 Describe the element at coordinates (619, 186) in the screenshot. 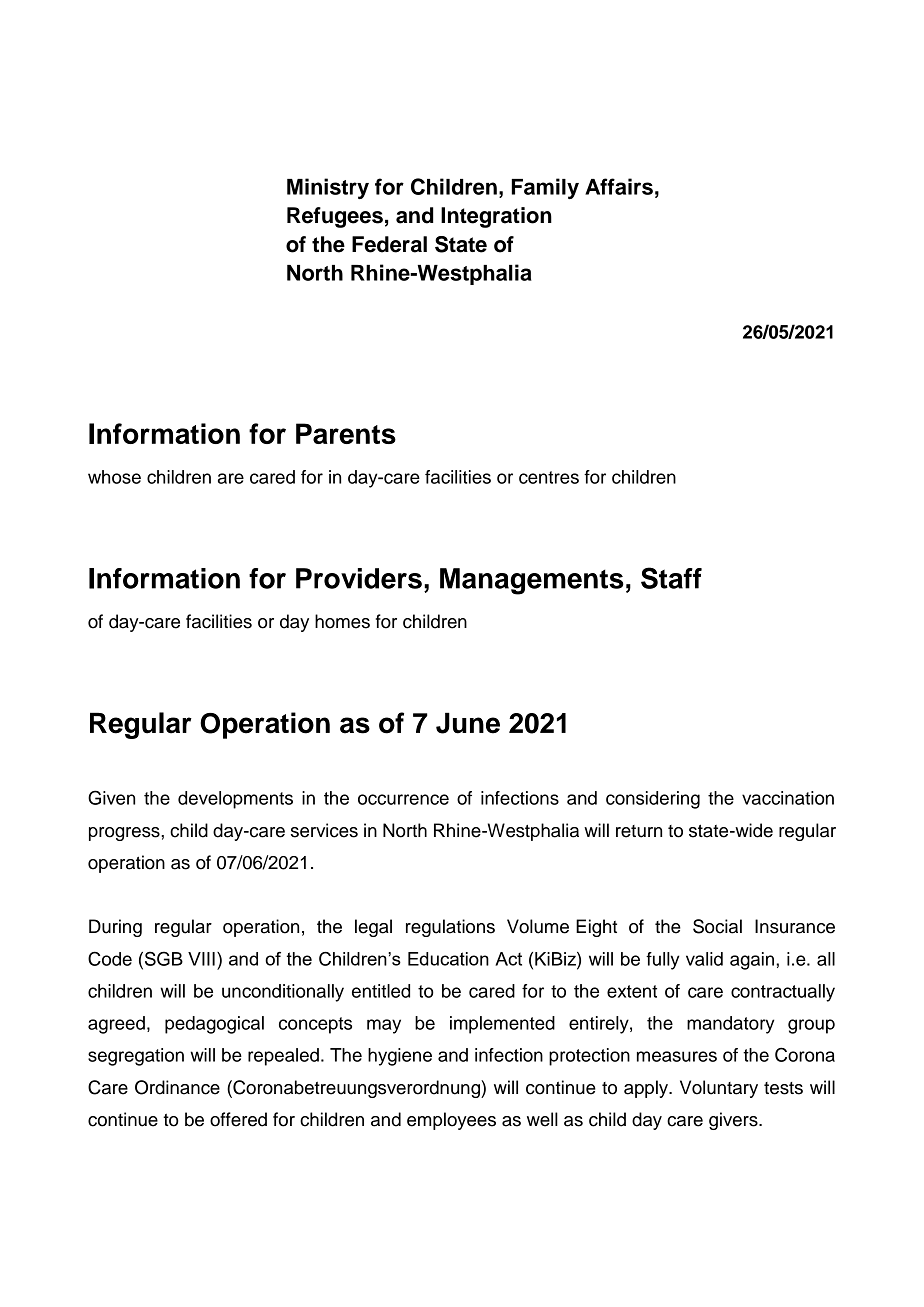

I see `Affairs` at that location.
